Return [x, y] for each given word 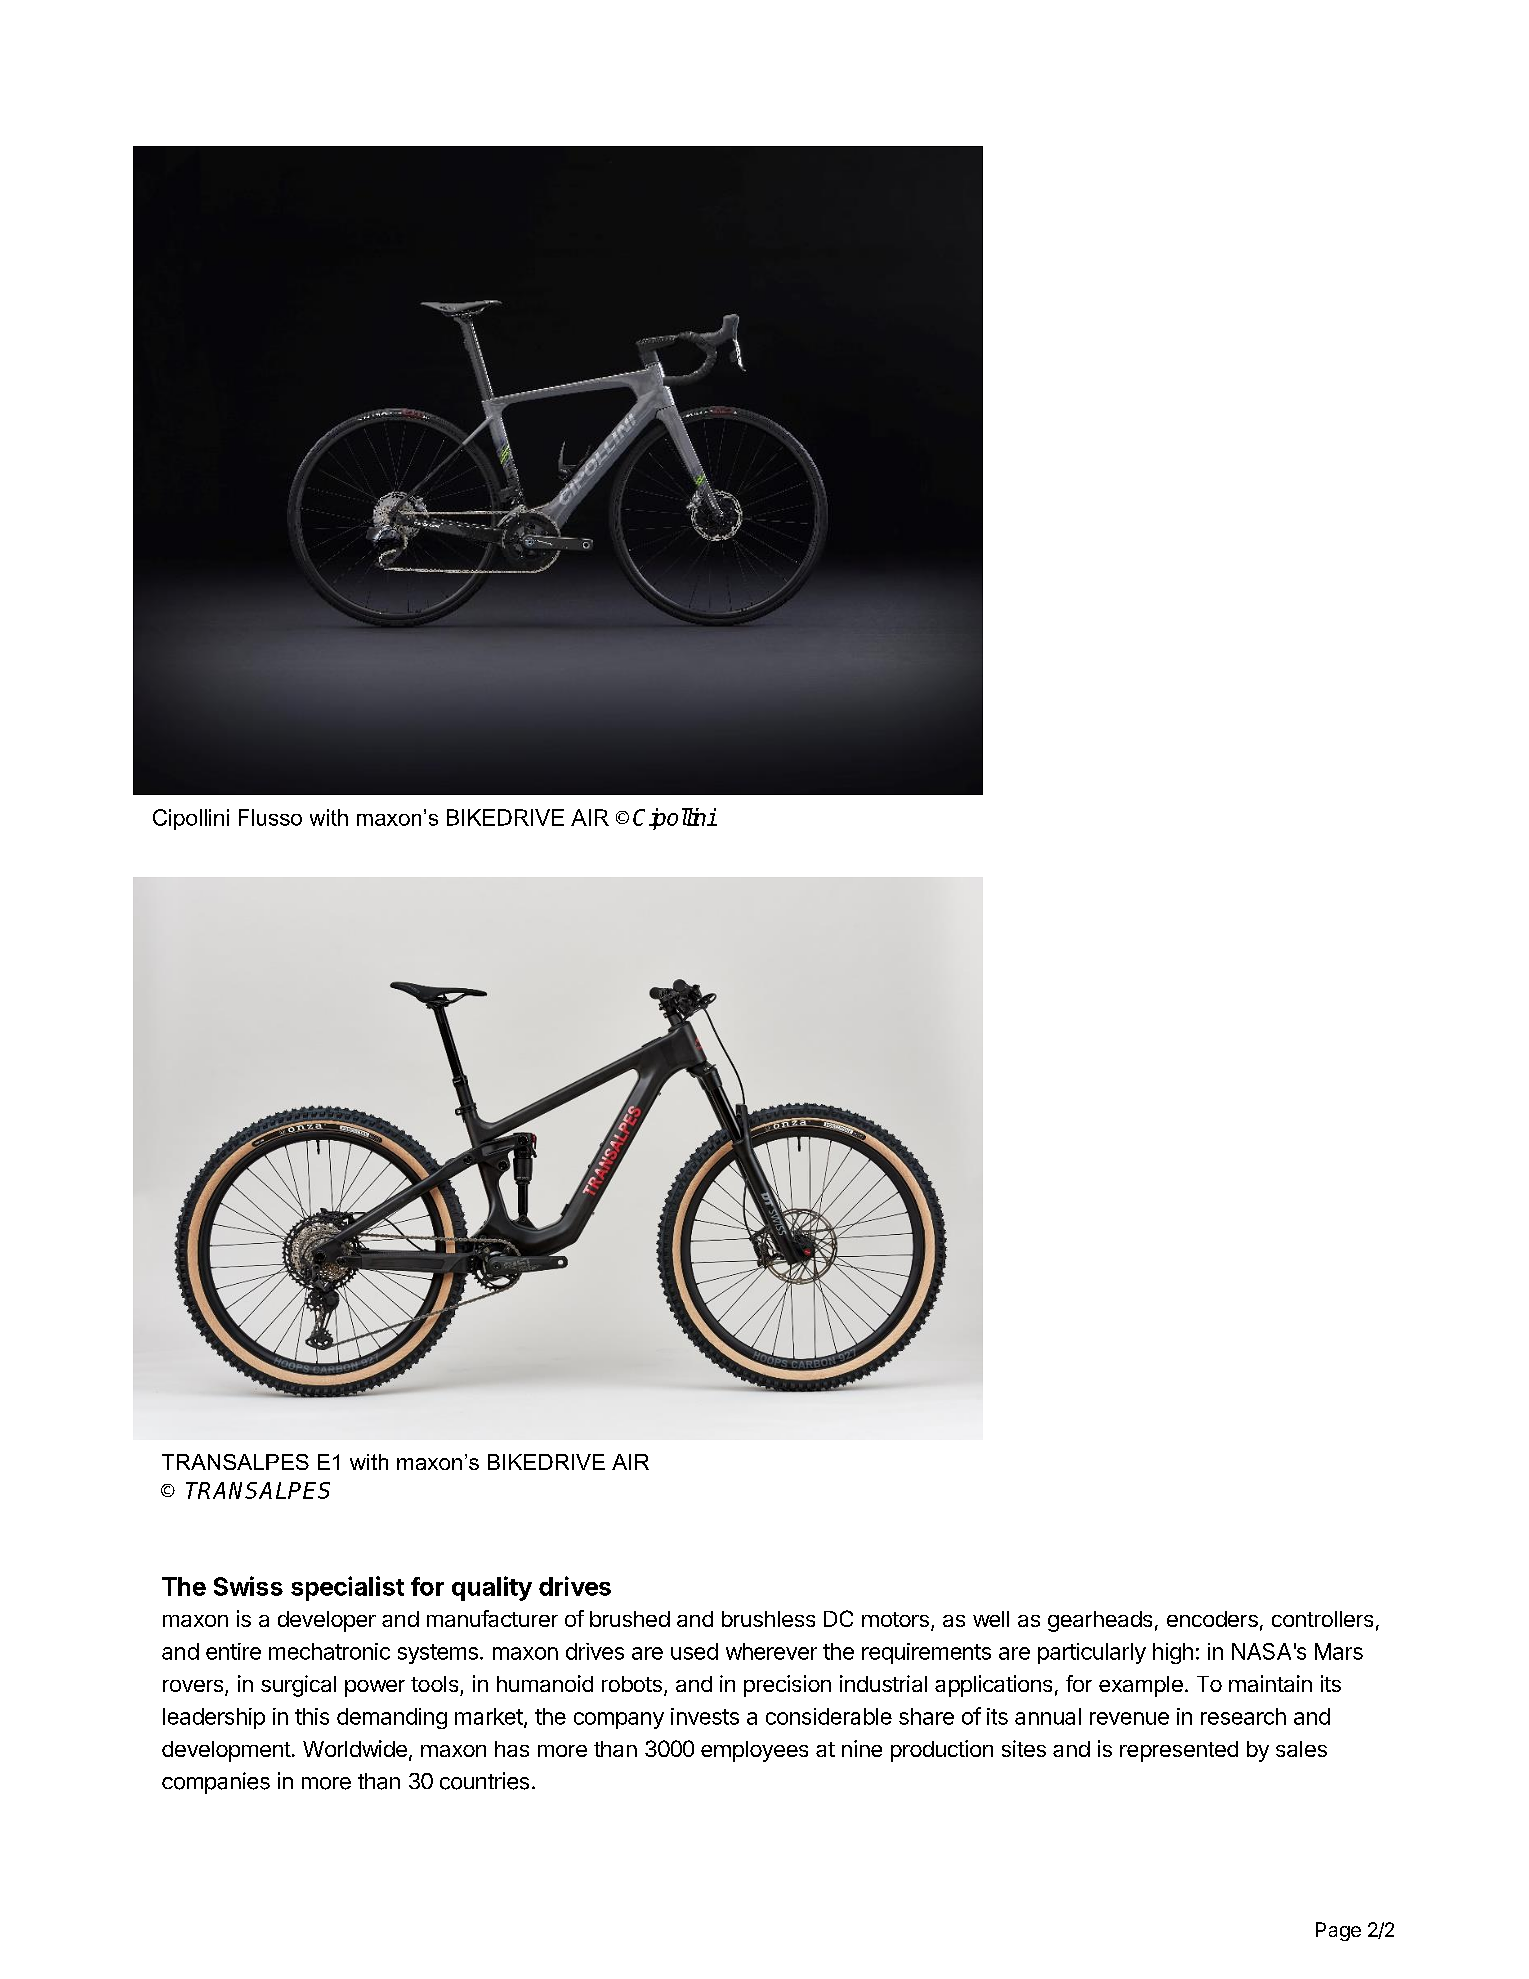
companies [216, 1783]
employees [754, 1751]
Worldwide [355, 1748]
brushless [768, 1619]
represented [1179, 1751]
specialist [347, 1588]
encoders [1212, 1619]
